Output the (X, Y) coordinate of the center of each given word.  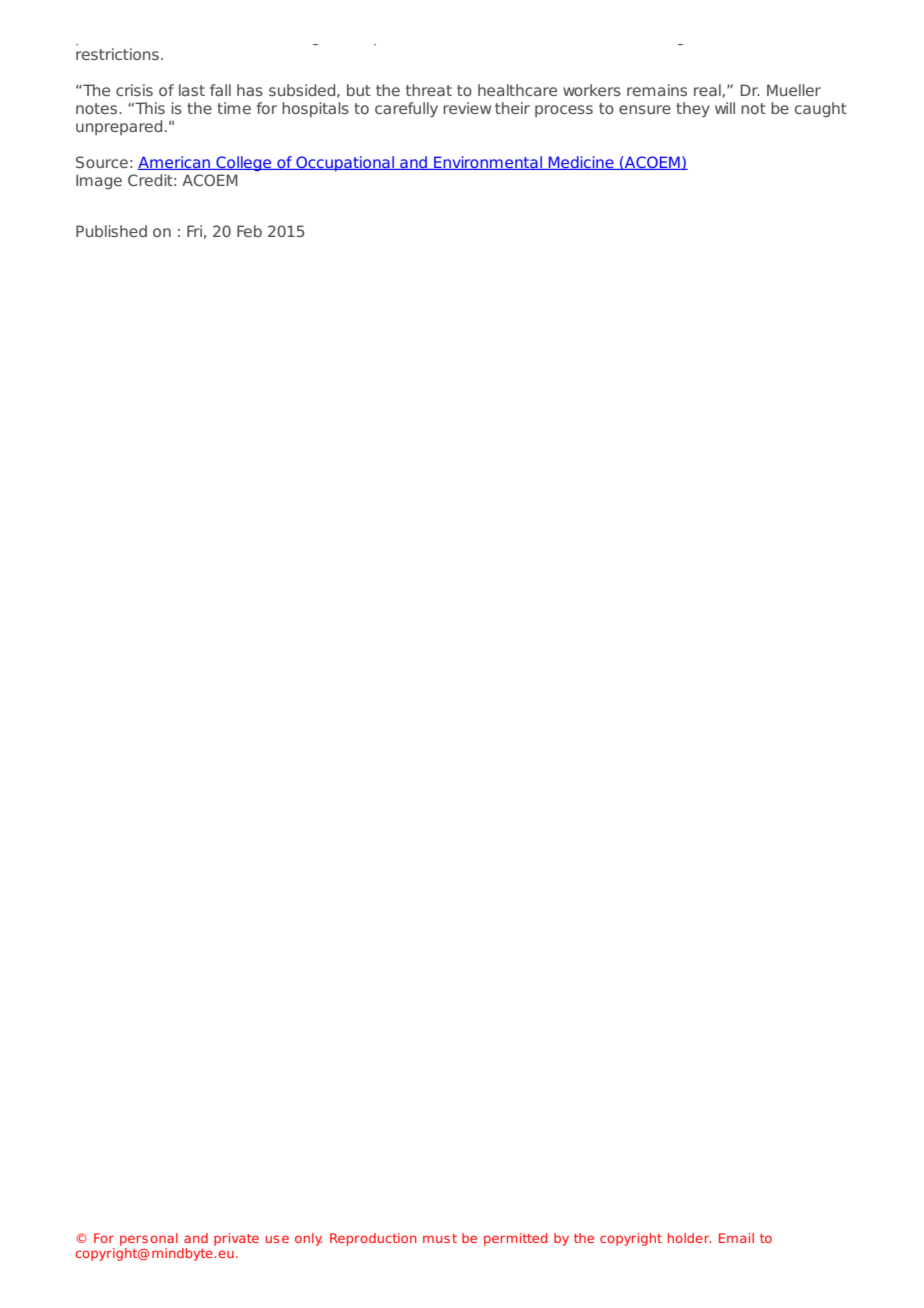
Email (736, 1238)
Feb (249, 231)
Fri (194, 231)
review (467, 108)
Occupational (345, 163)
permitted (515, 1239)
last (192, 90)
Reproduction (373, 1239)
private (236, 1239)
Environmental (488, 163)
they (693, 109)
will (725, 108)
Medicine (581, 163)
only (308, 1239)
